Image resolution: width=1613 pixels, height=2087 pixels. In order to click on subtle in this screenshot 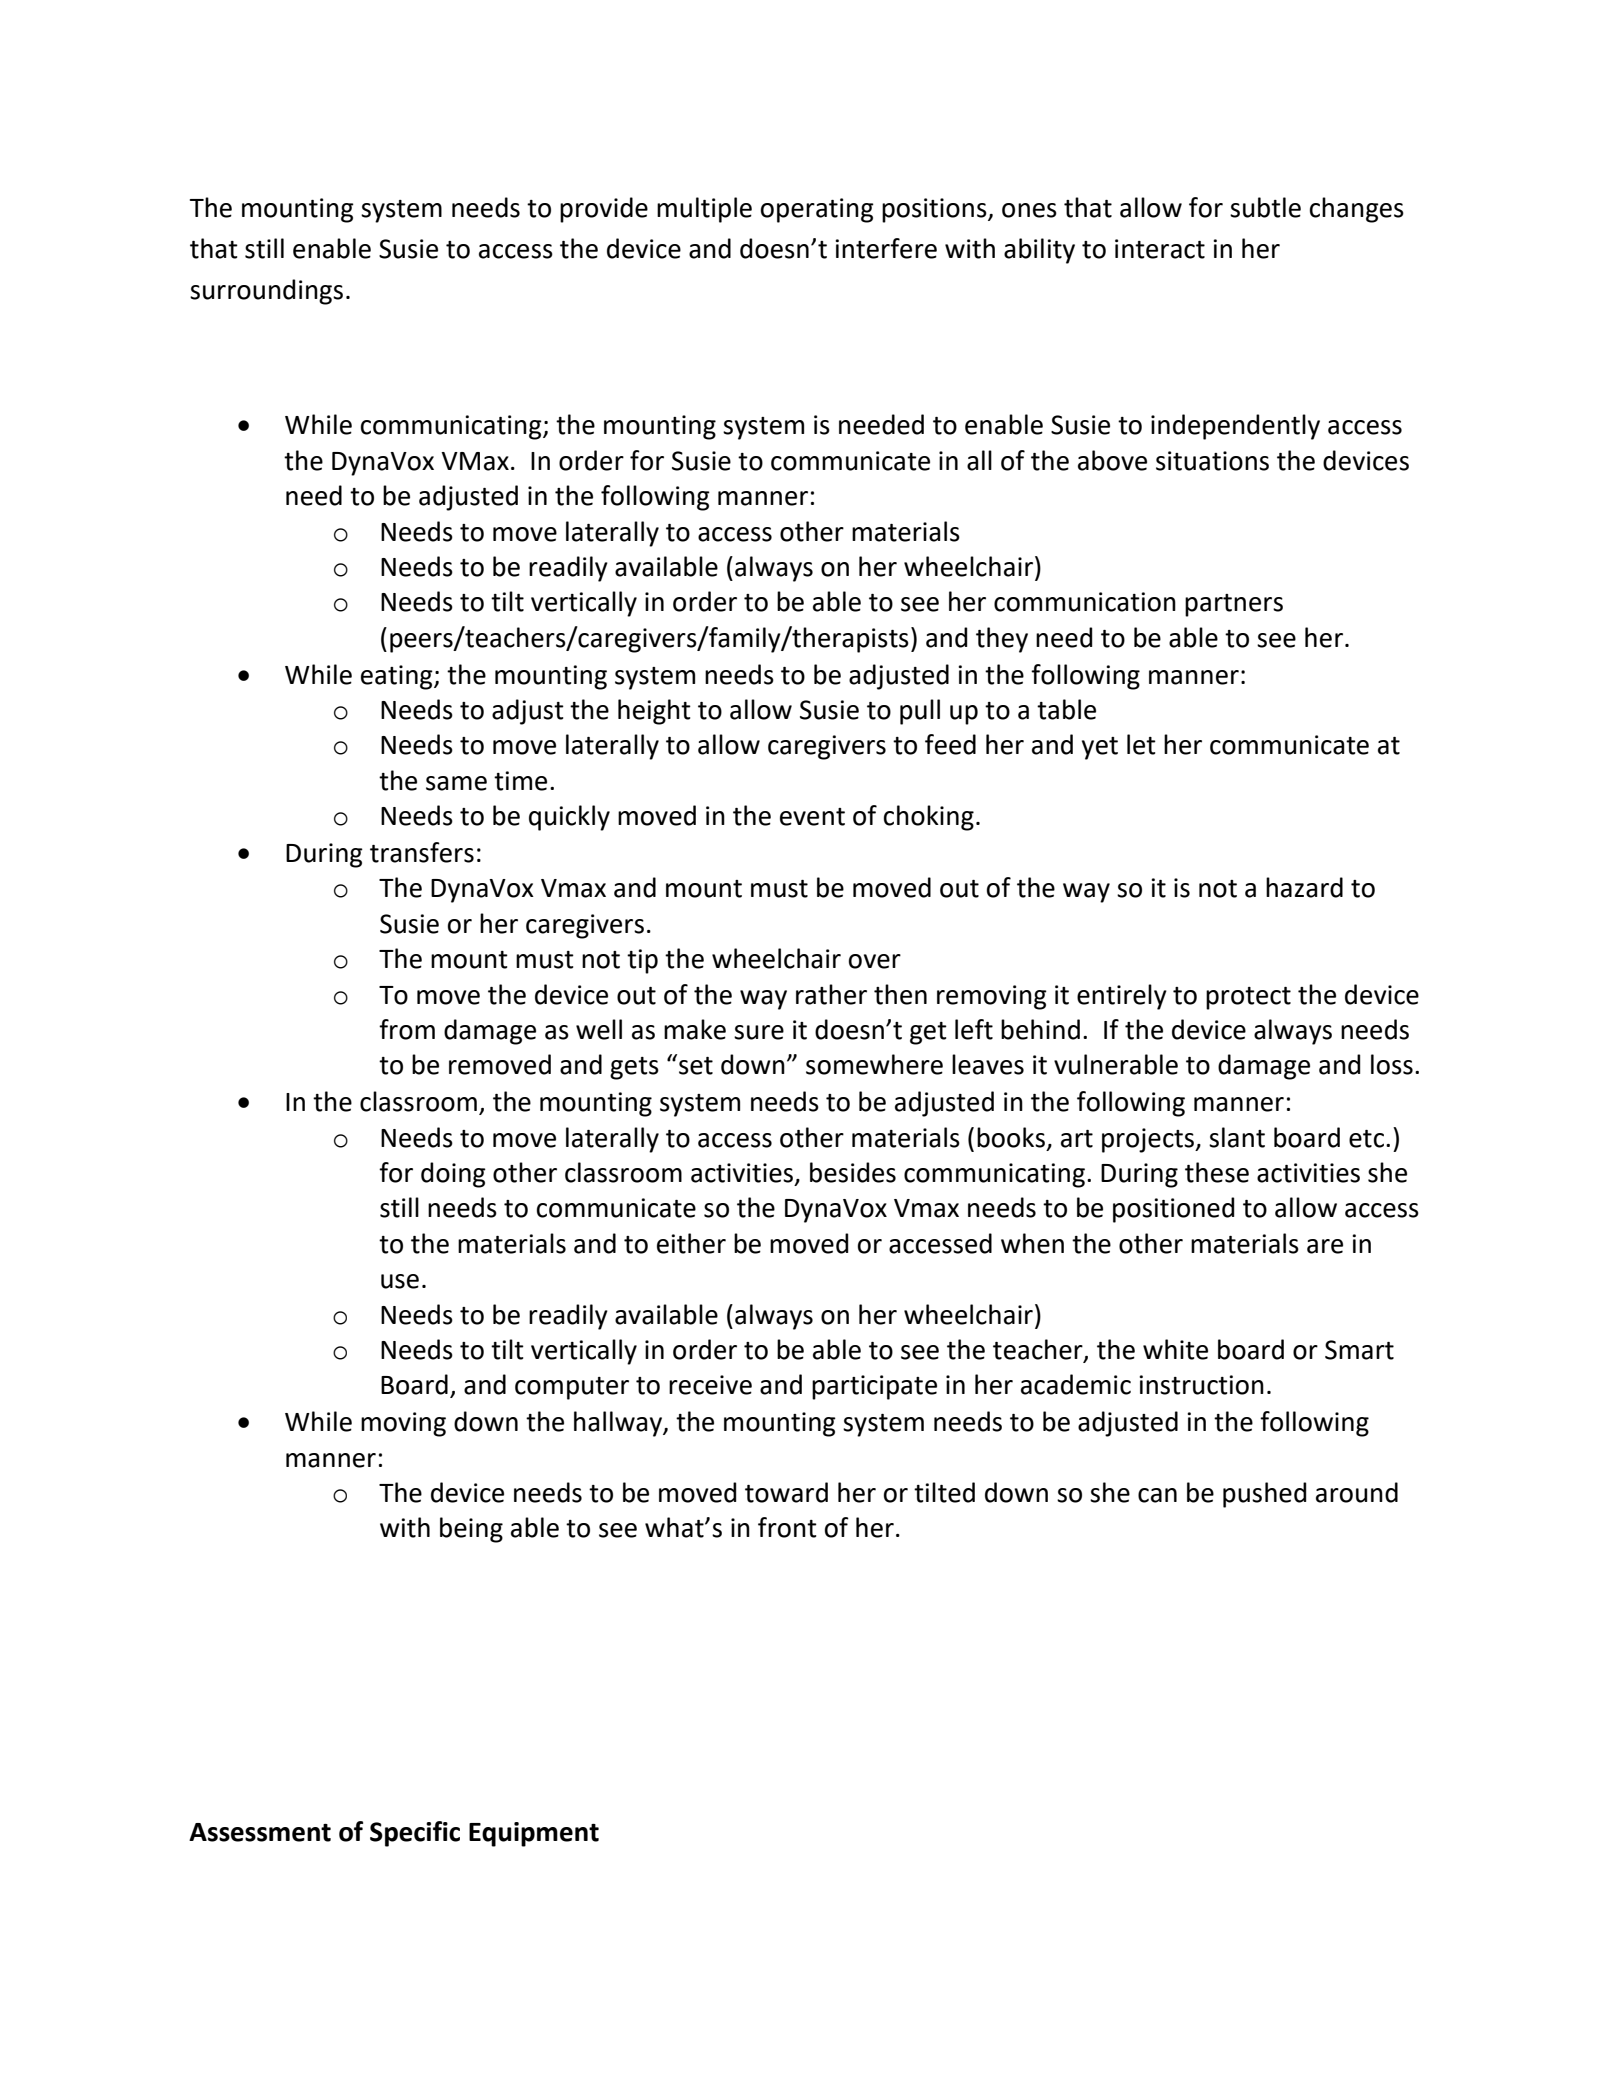, I will do `click(1265, 207)`.
